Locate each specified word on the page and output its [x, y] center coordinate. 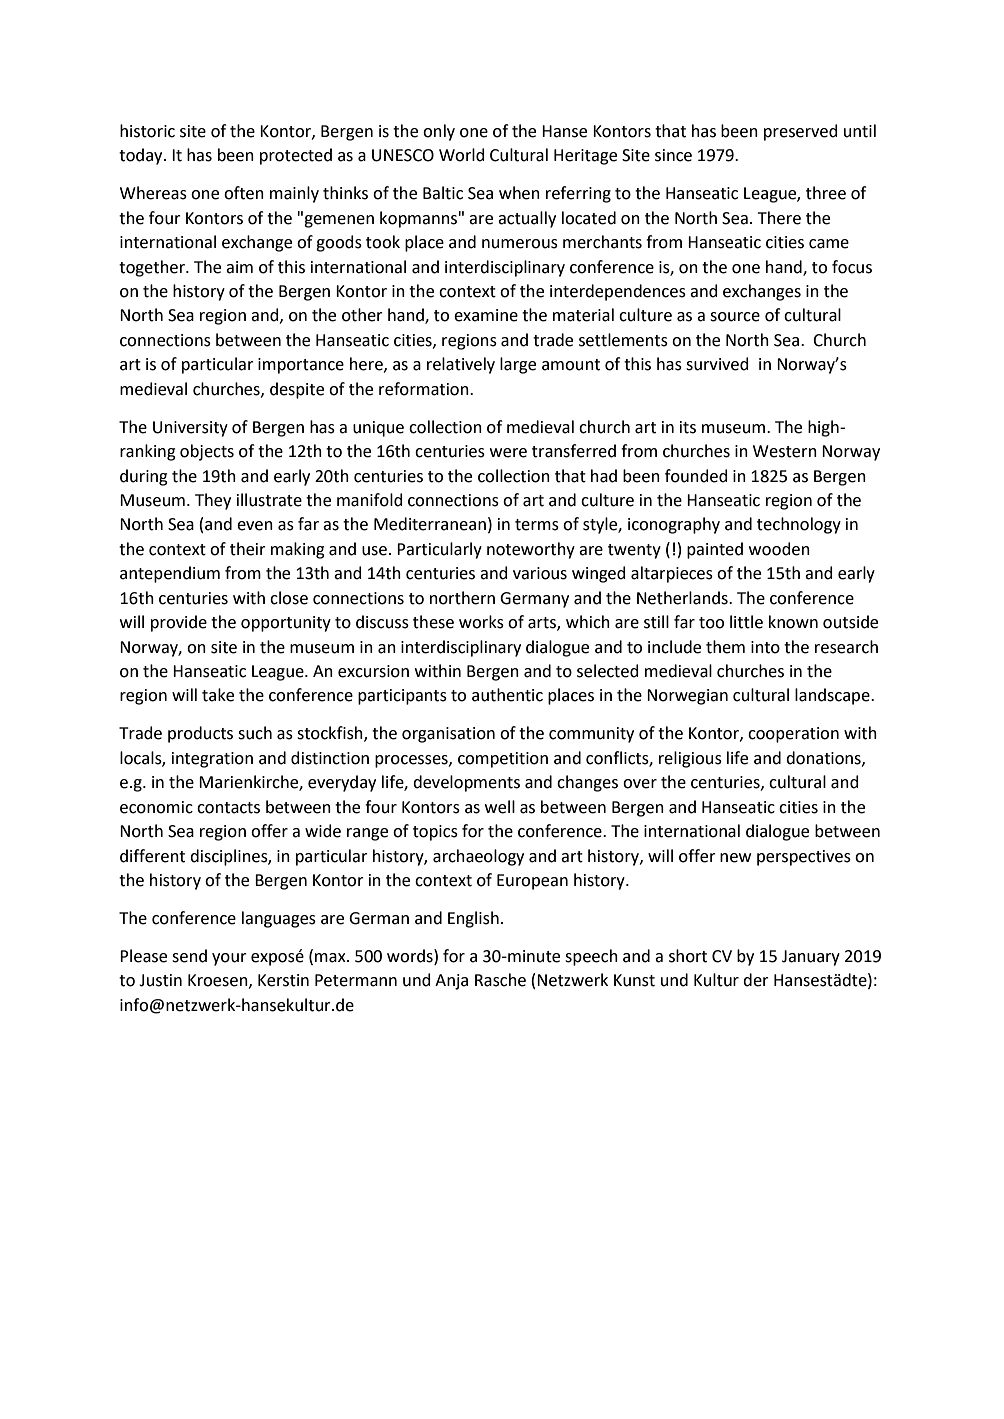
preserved [801, 132]
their [248, 549]
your [229, 959]
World [462, 155]
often [244, 193]
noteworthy [531, 550]
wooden [779, 549]
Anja [451, 982]
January [811, 958]
